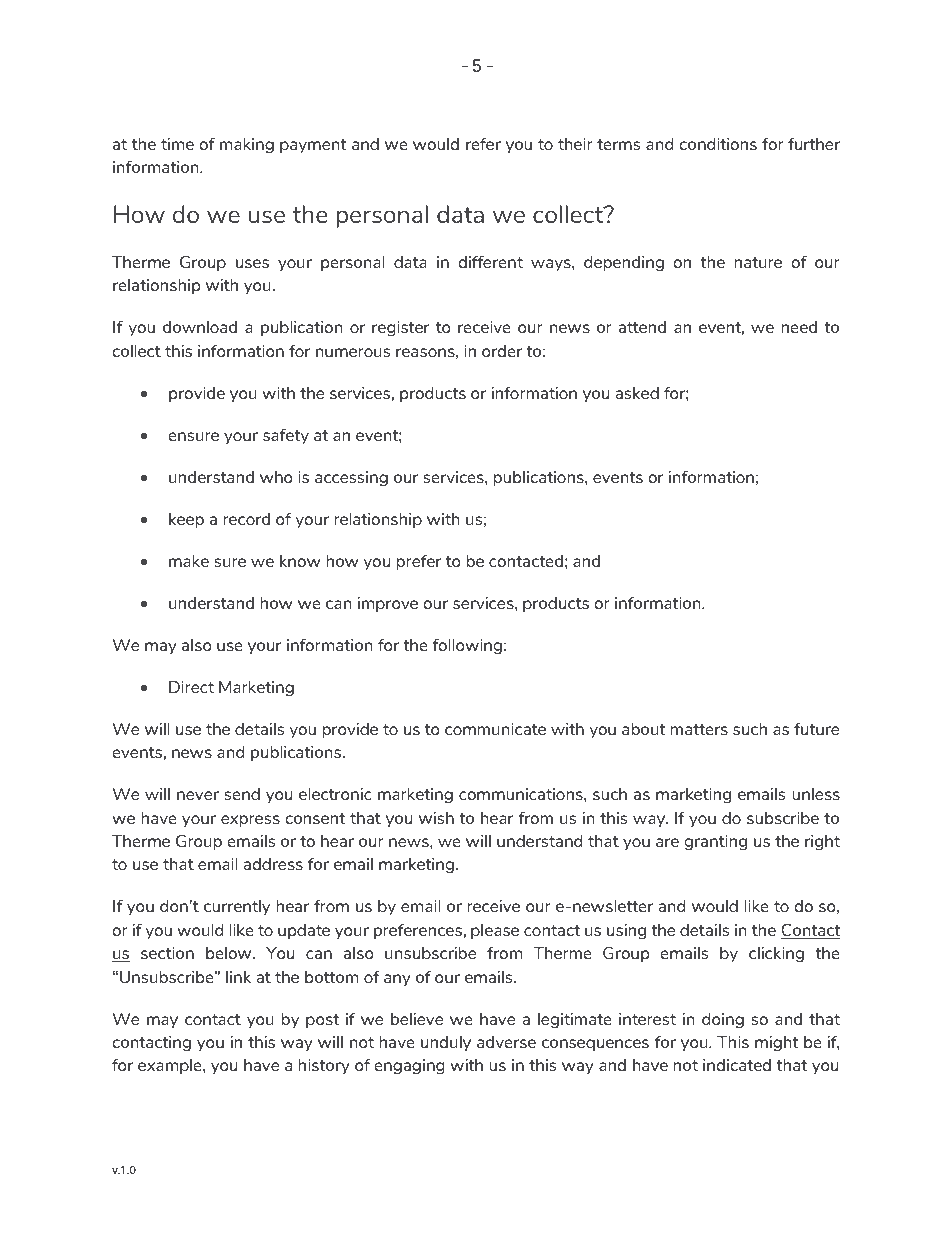 Image resolution: width=952 pixels, height=1233 pixels. Describe the element at coordinates (502, 351) in the screenshot. I see `order` at that location.
